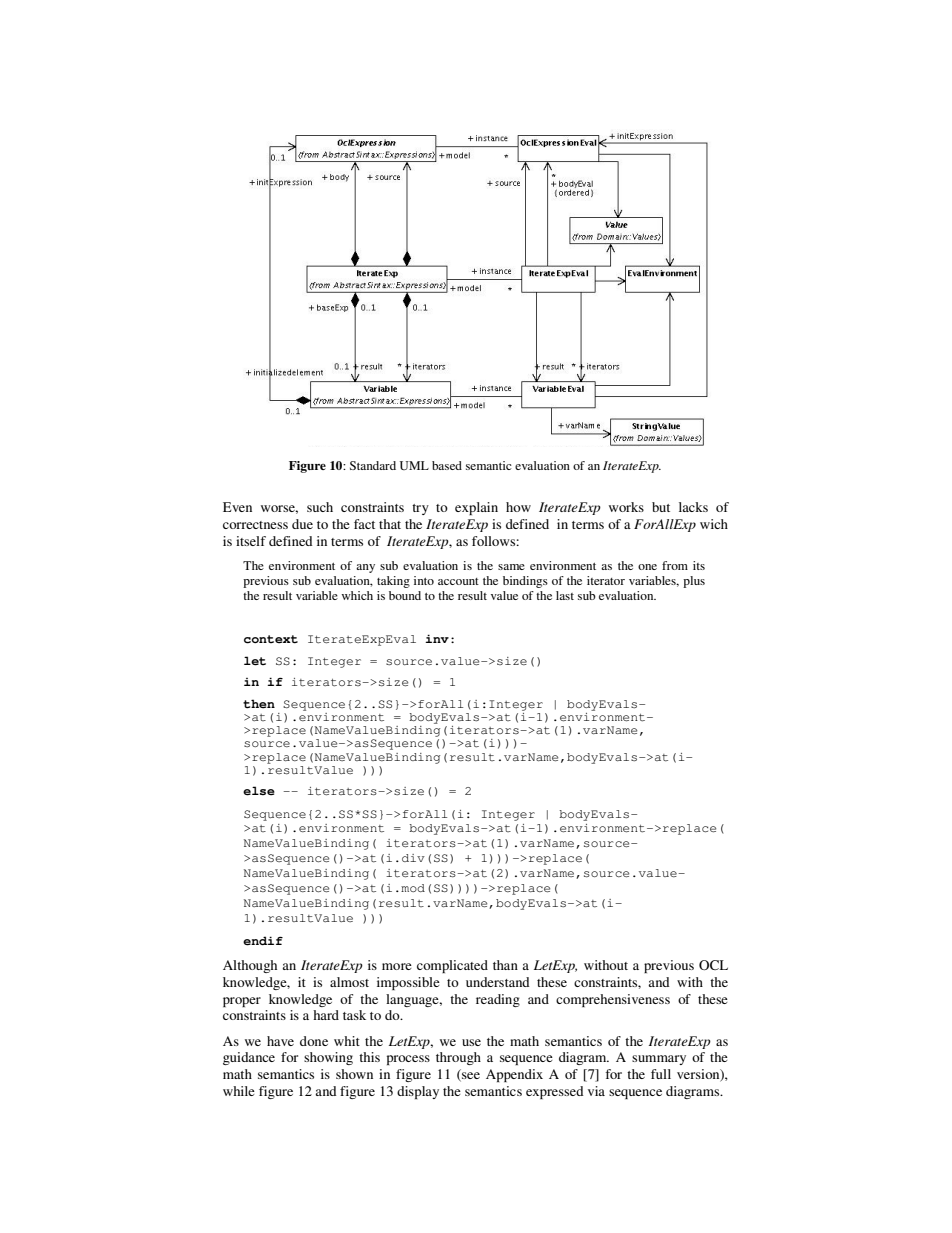 This screenshot has width=952, height=1233. Describe the element at coordinates (259, 704) in the screenshot. I see `then` at that location.
